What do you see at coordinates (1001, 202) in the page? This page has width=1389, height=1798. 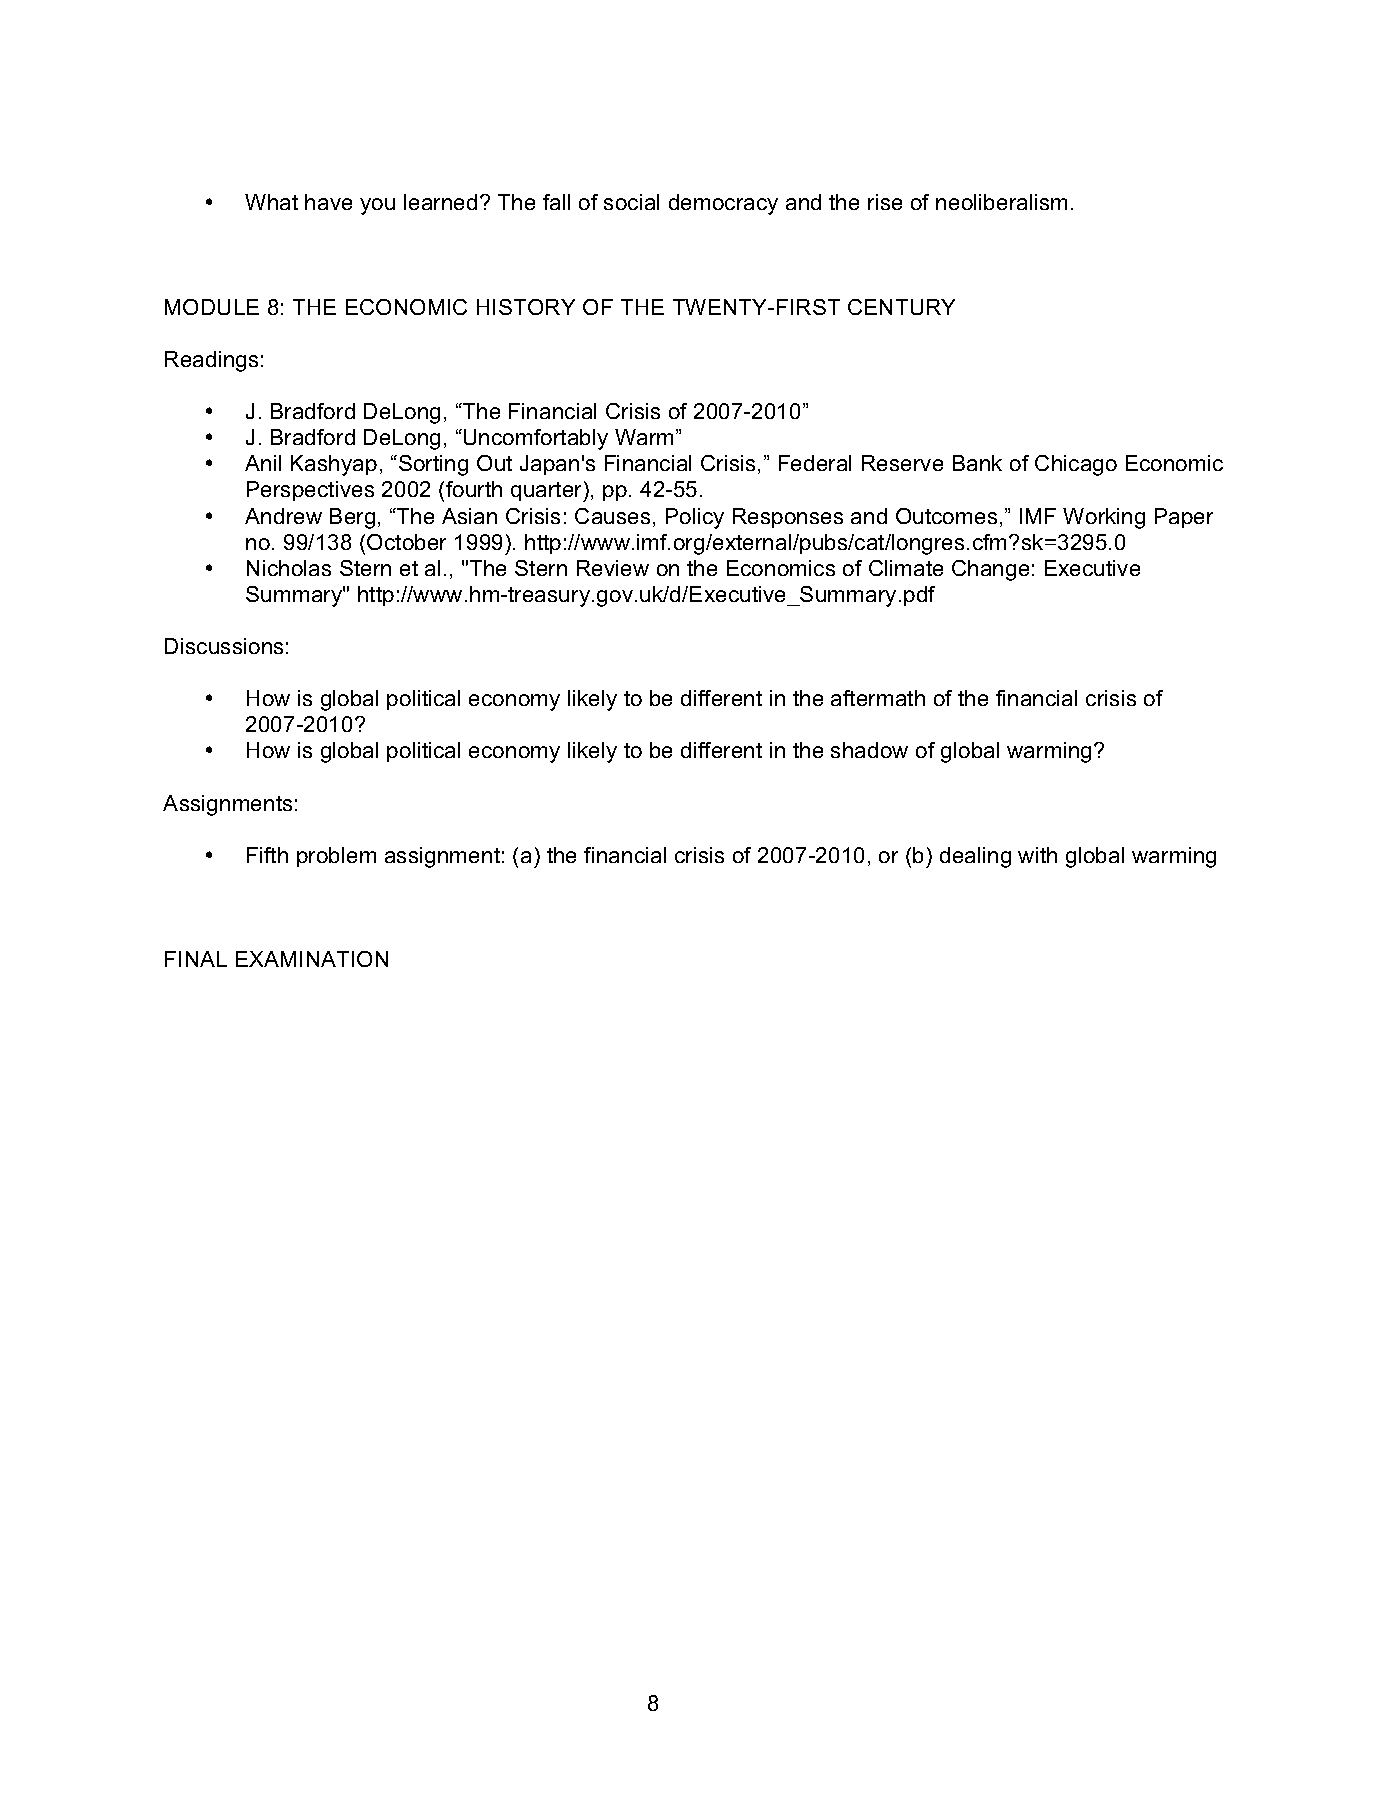 I see `neoliberalism` at bounding box center [1001, 202].
